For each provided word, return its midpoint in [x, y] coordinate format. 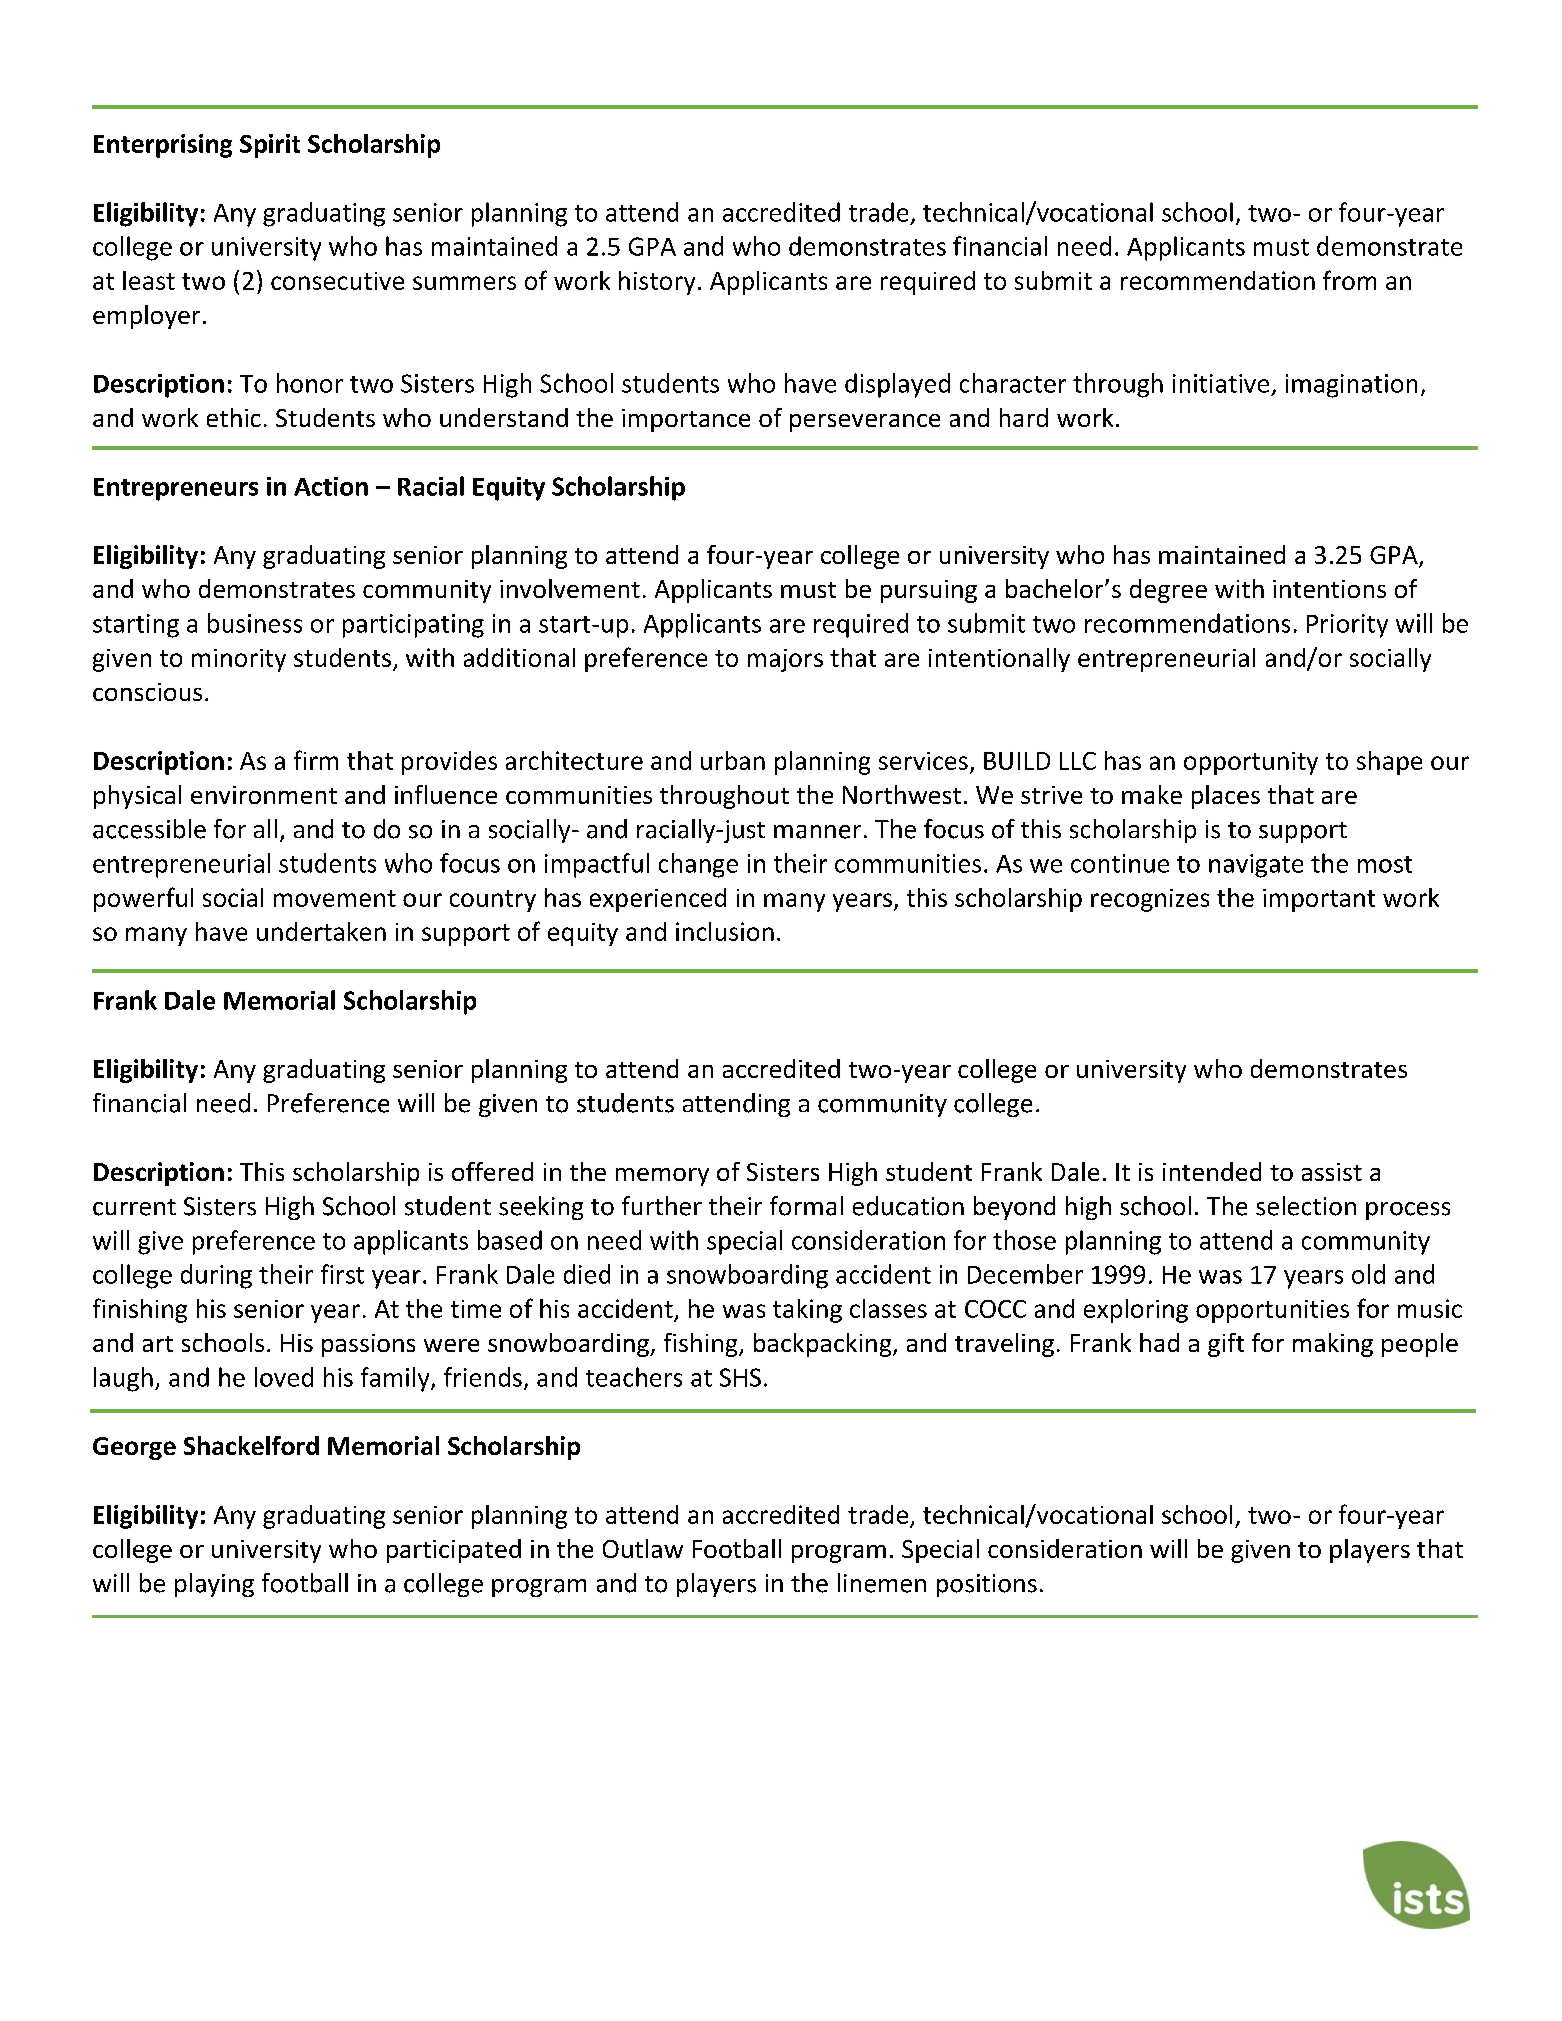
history [657, 283]
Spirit [270, 146]
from [1349, 280]
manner [817, 832]
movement [335, 898]
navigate [1256, 866]
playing [214, 1585]
